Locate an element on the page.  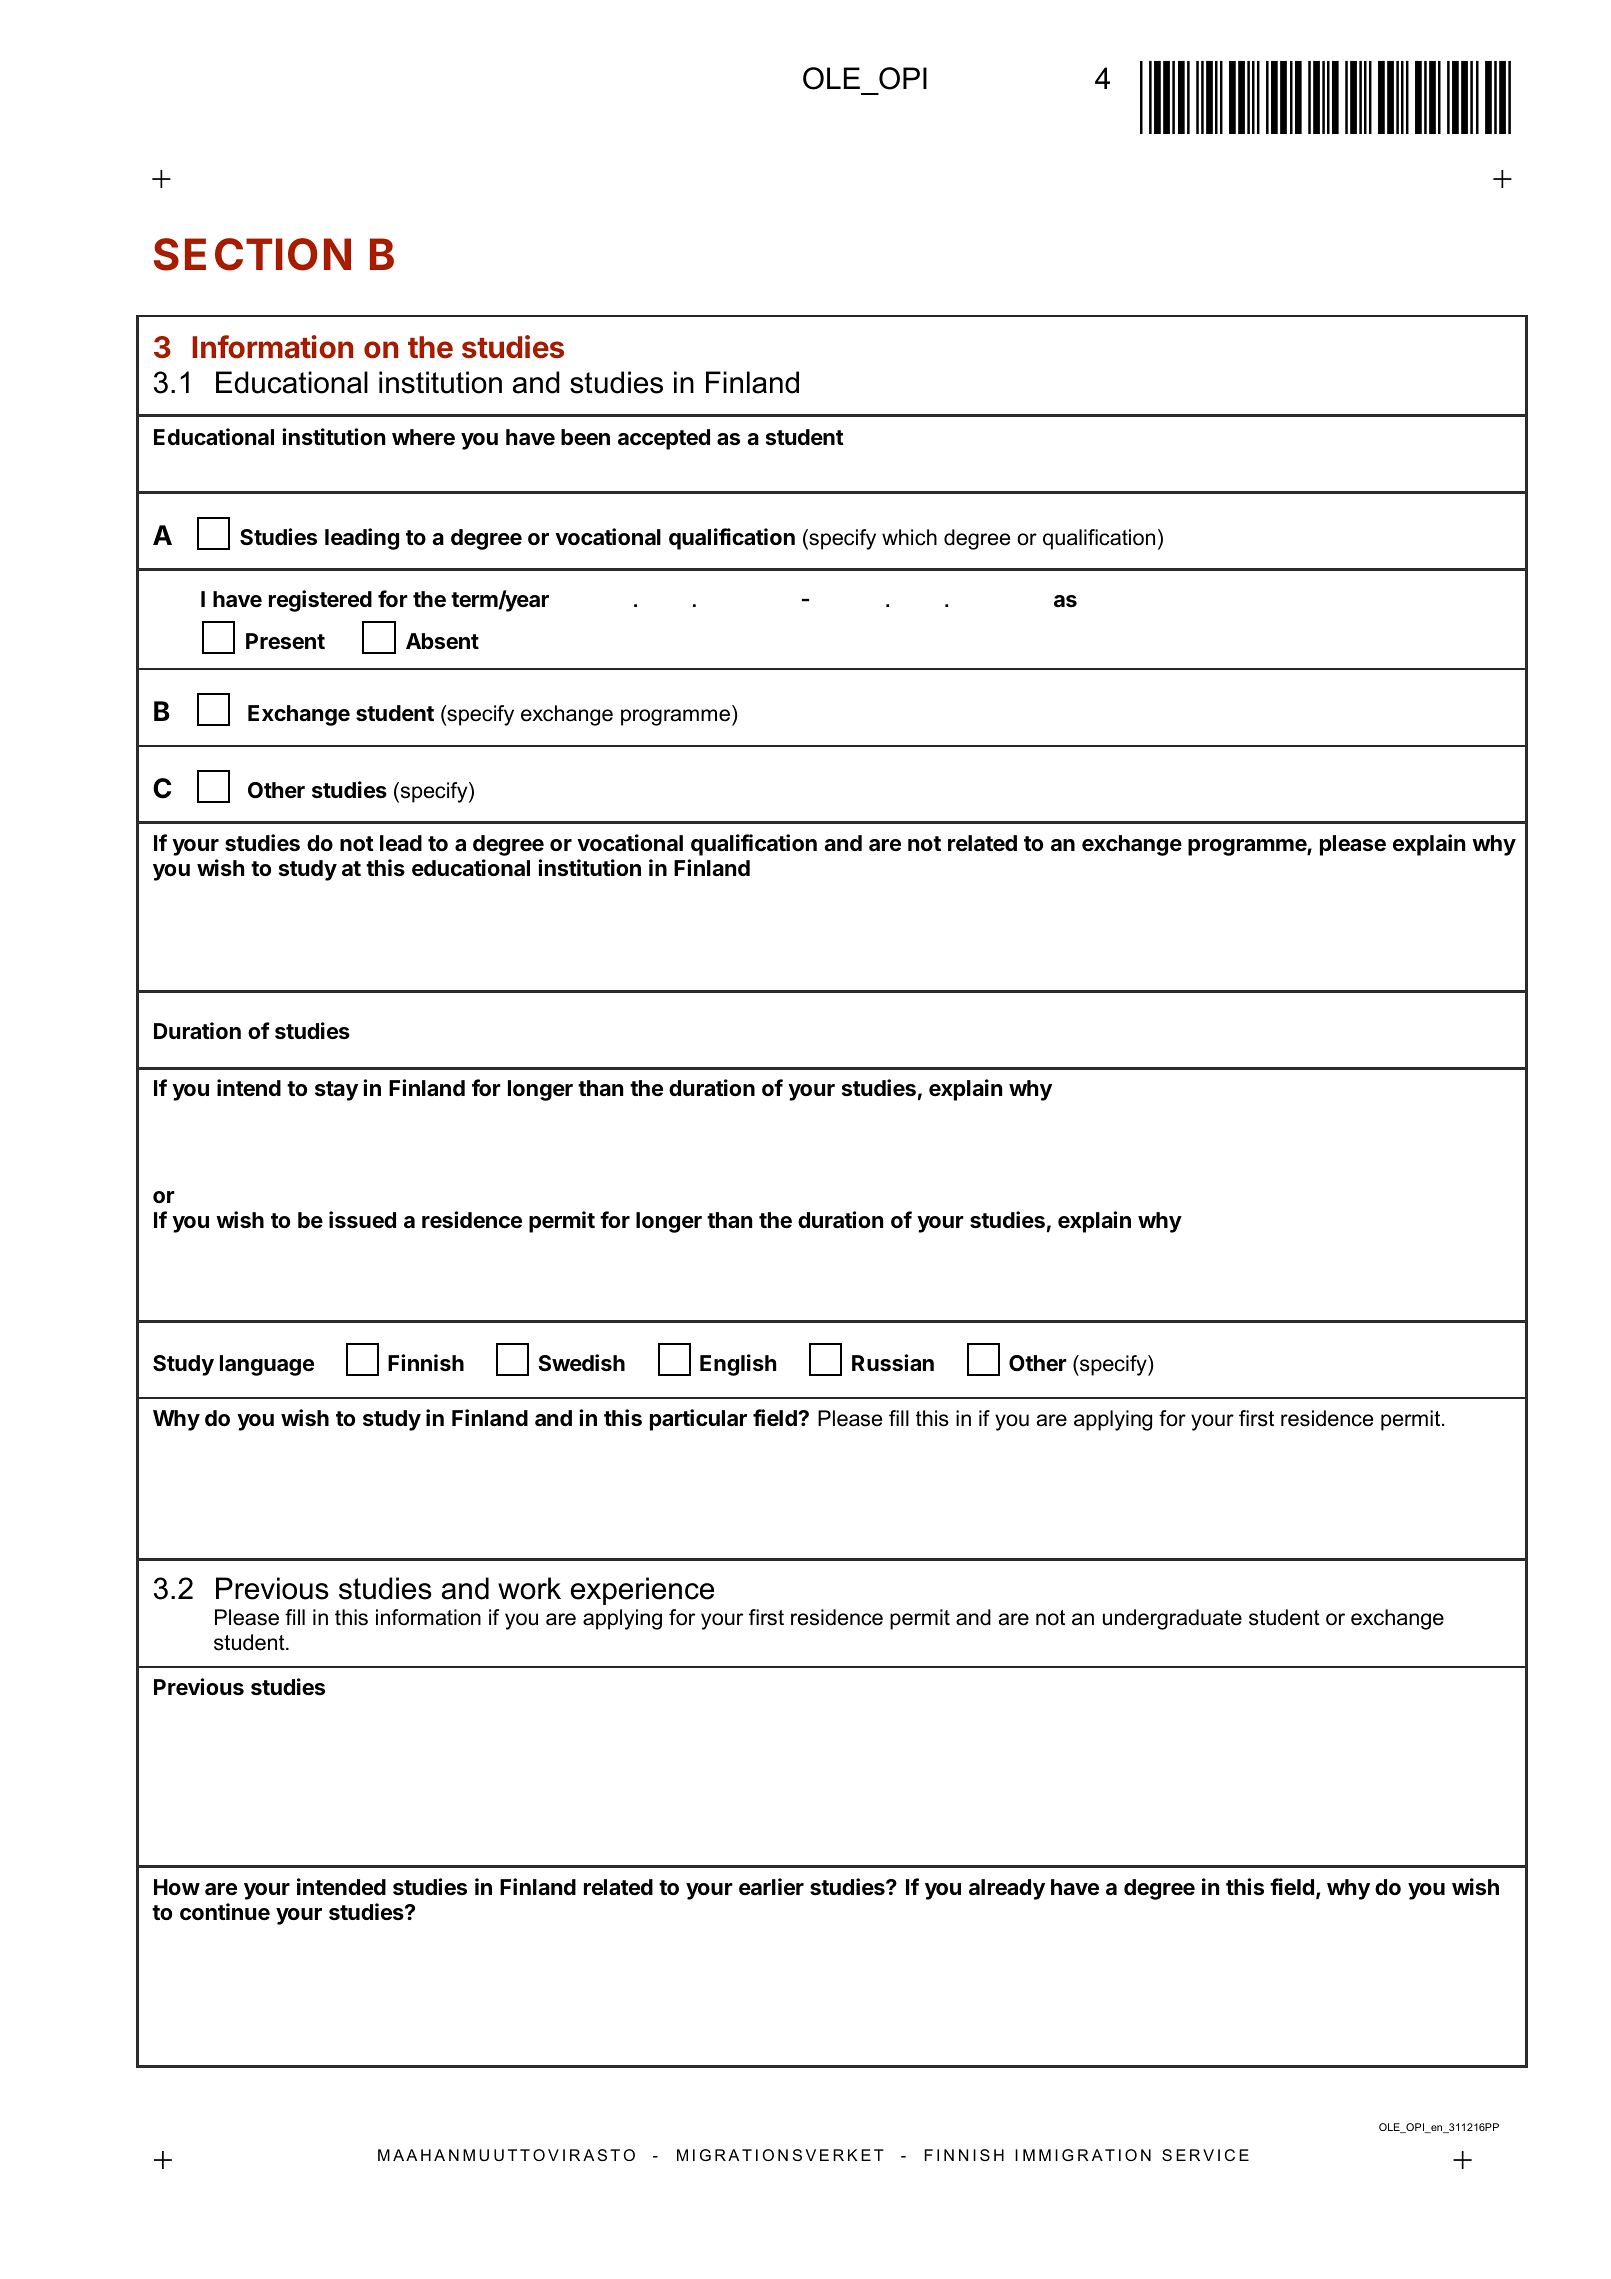
been is located at coordinates (585, 437).
